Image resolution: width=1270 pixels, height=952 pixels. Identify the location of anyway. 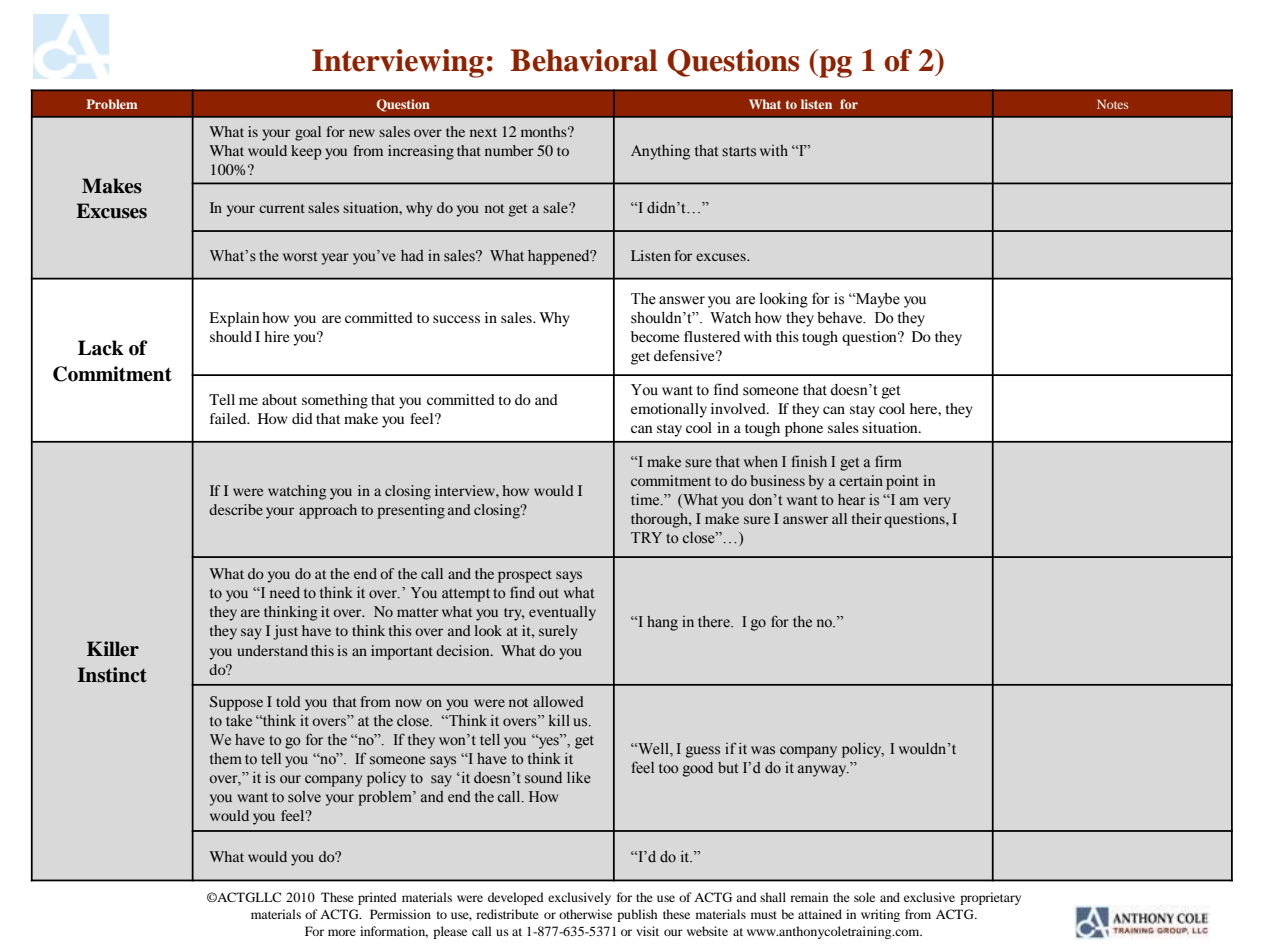
(823, 771).
